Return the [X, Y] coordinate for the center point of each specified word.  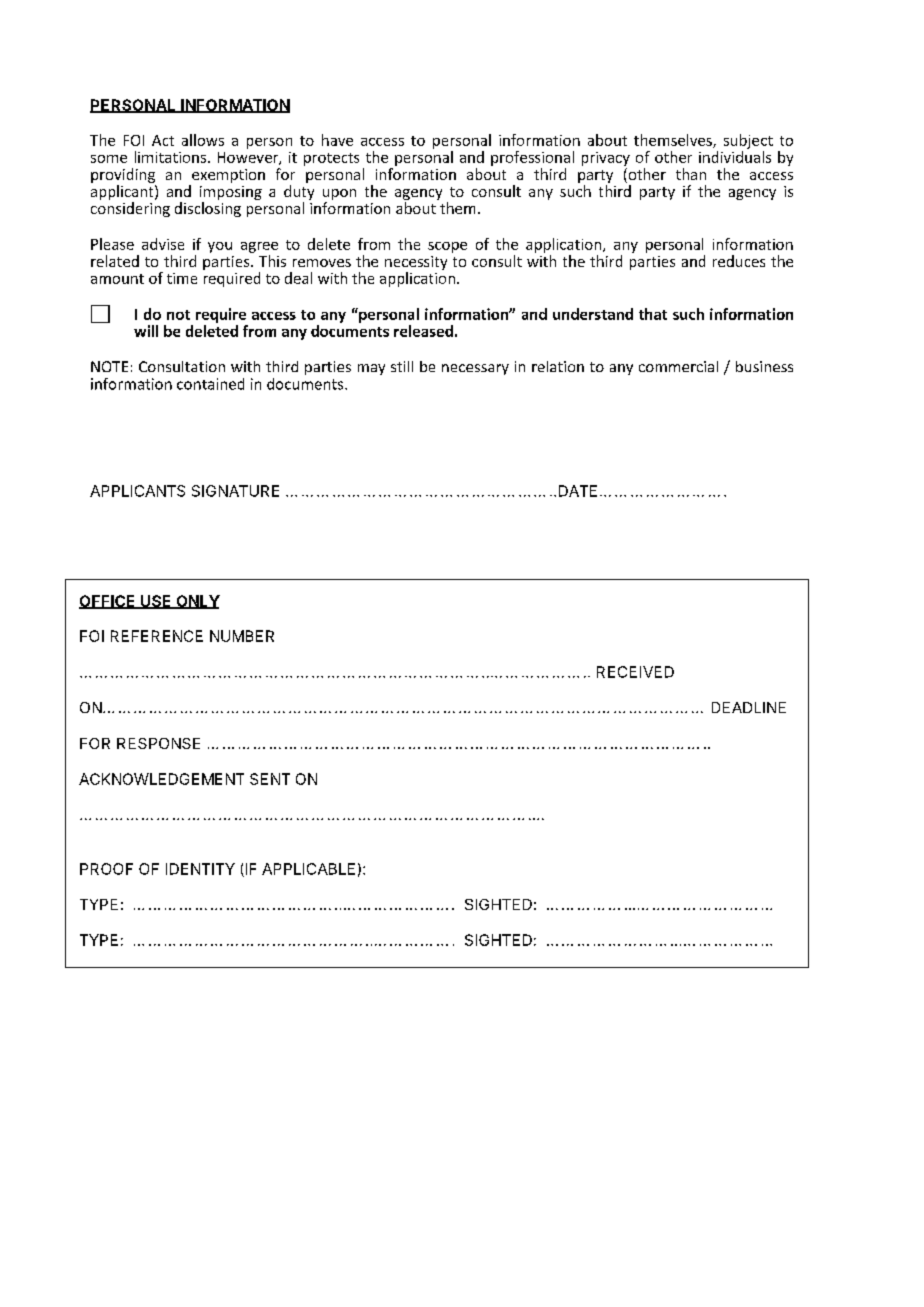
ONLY [197, 602]
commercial [678, 366]
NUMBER [242, 636]
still [402, 366]
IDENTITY [200, 869]
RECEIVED [635, 672]
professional [532, 158]
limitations [170, 157]
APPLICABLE [308, 869]
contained [210, 384]
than [691, 174]
